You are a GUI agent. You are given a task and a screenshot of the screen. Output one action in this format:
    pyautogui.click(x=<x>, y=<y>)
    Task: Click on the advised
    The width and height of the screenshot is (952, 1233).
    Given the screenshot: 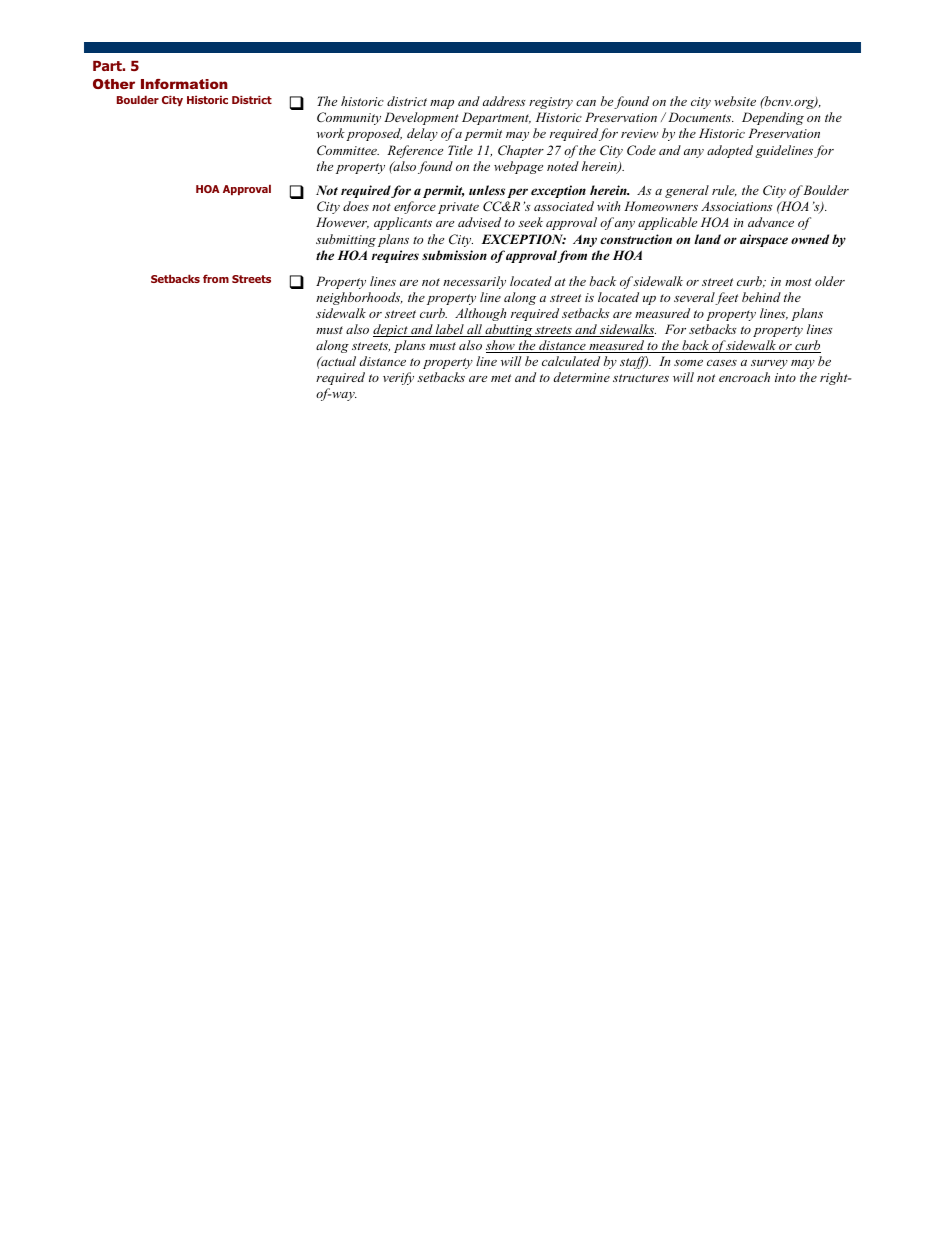 What is the action you would take?
    pyautogui.click(x=479, y=222)
